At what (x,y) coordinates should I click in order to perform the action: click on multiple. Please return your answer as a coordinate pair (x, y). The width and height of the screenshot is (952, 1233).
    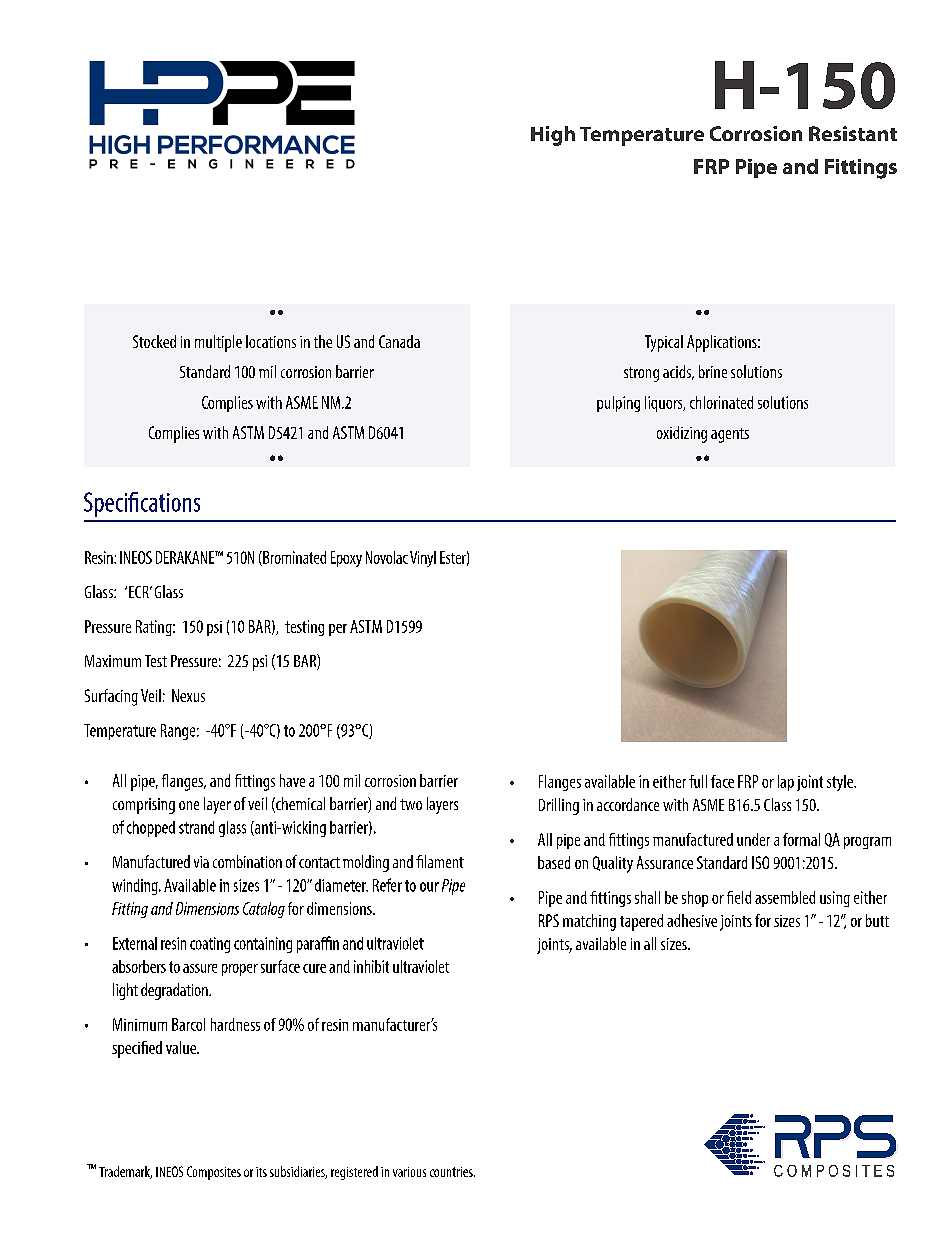
    Looking at the image, I should click on (218, 343).
